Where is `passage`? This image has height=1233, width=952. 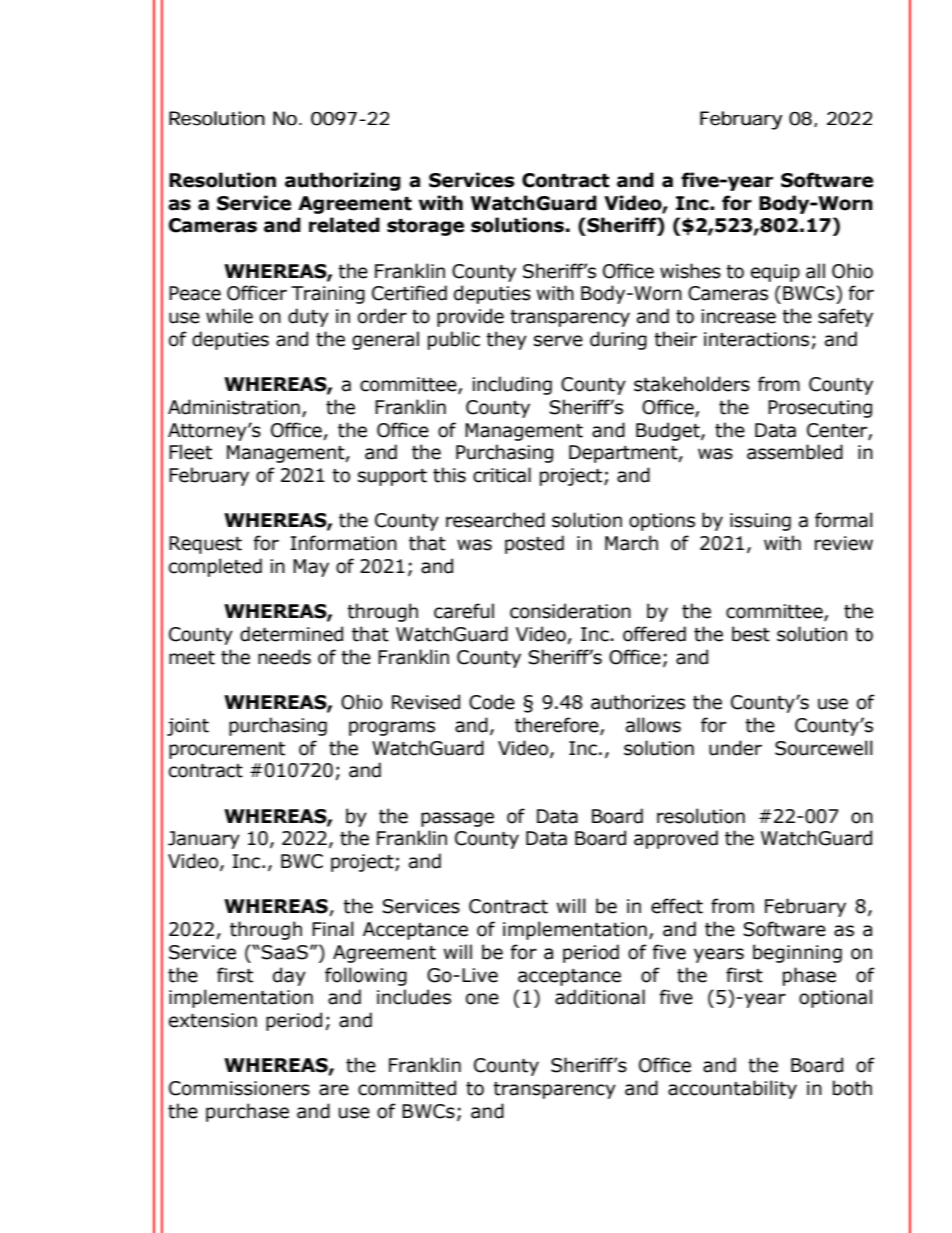 passage is located at coordinates (457, 819).
